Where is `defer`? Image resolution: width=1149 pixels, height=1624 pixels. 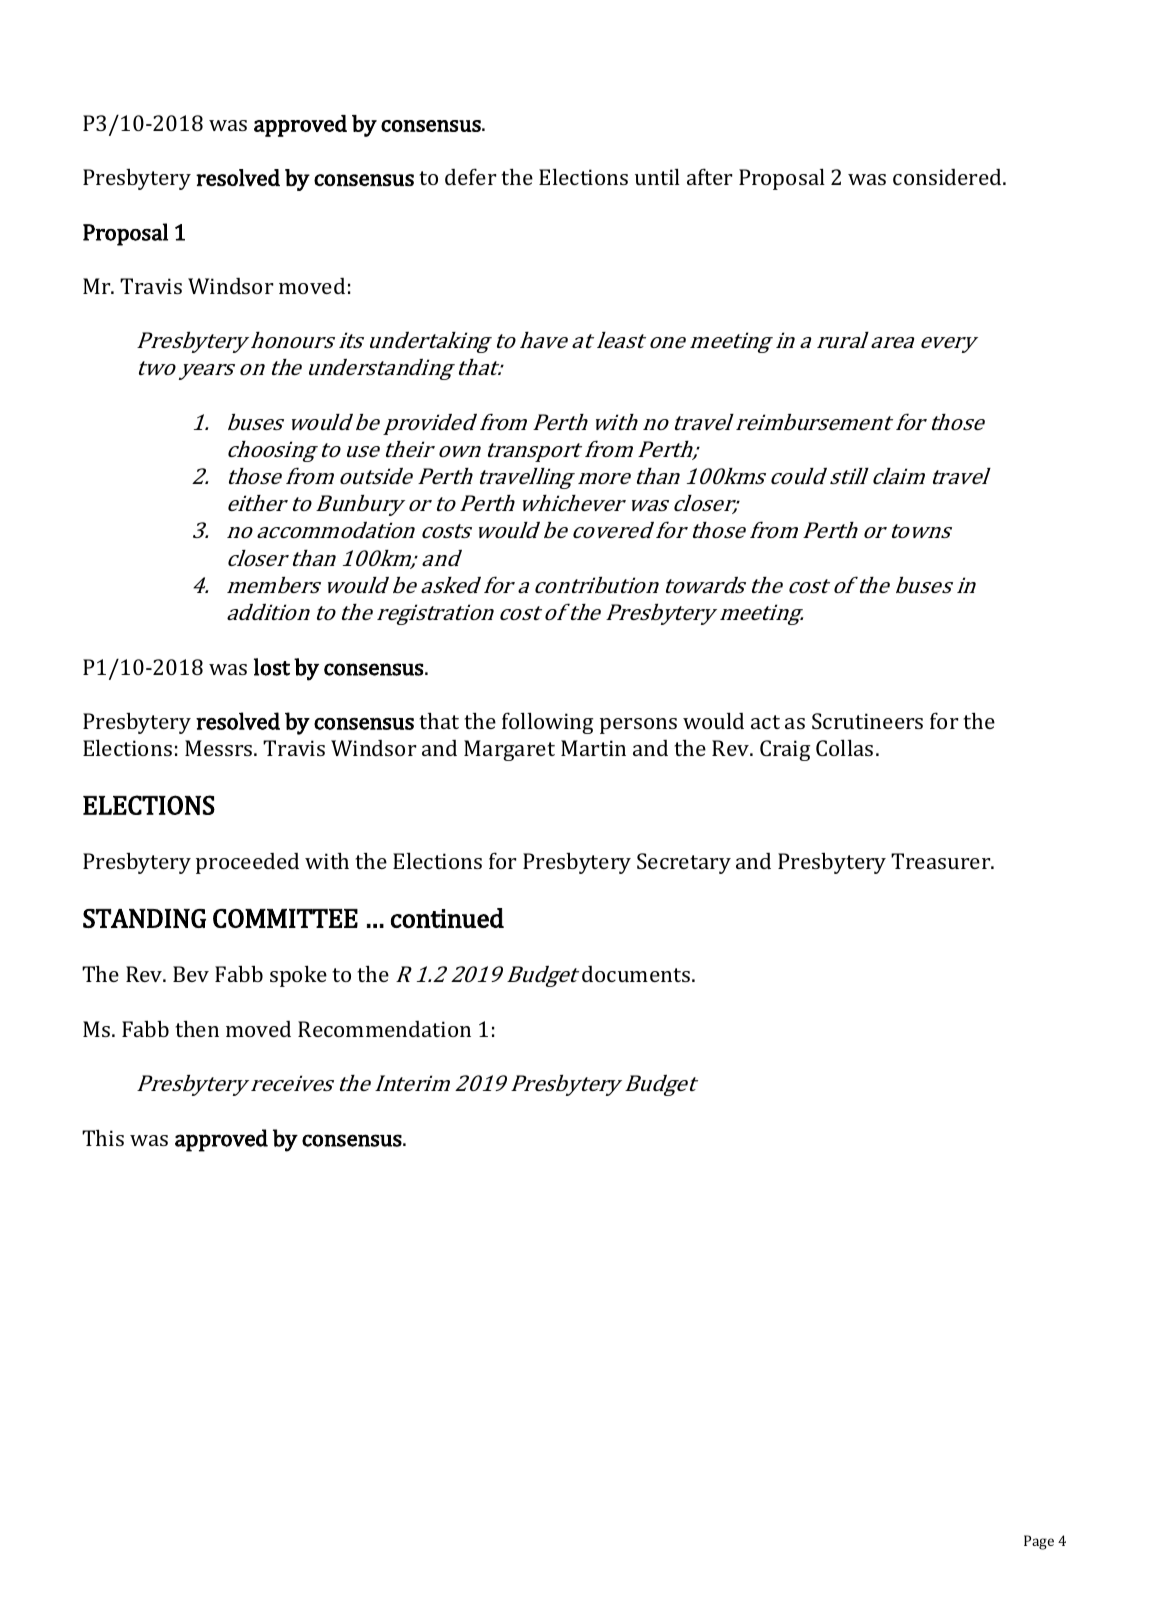 defer is located at coordinates (470, 176).
